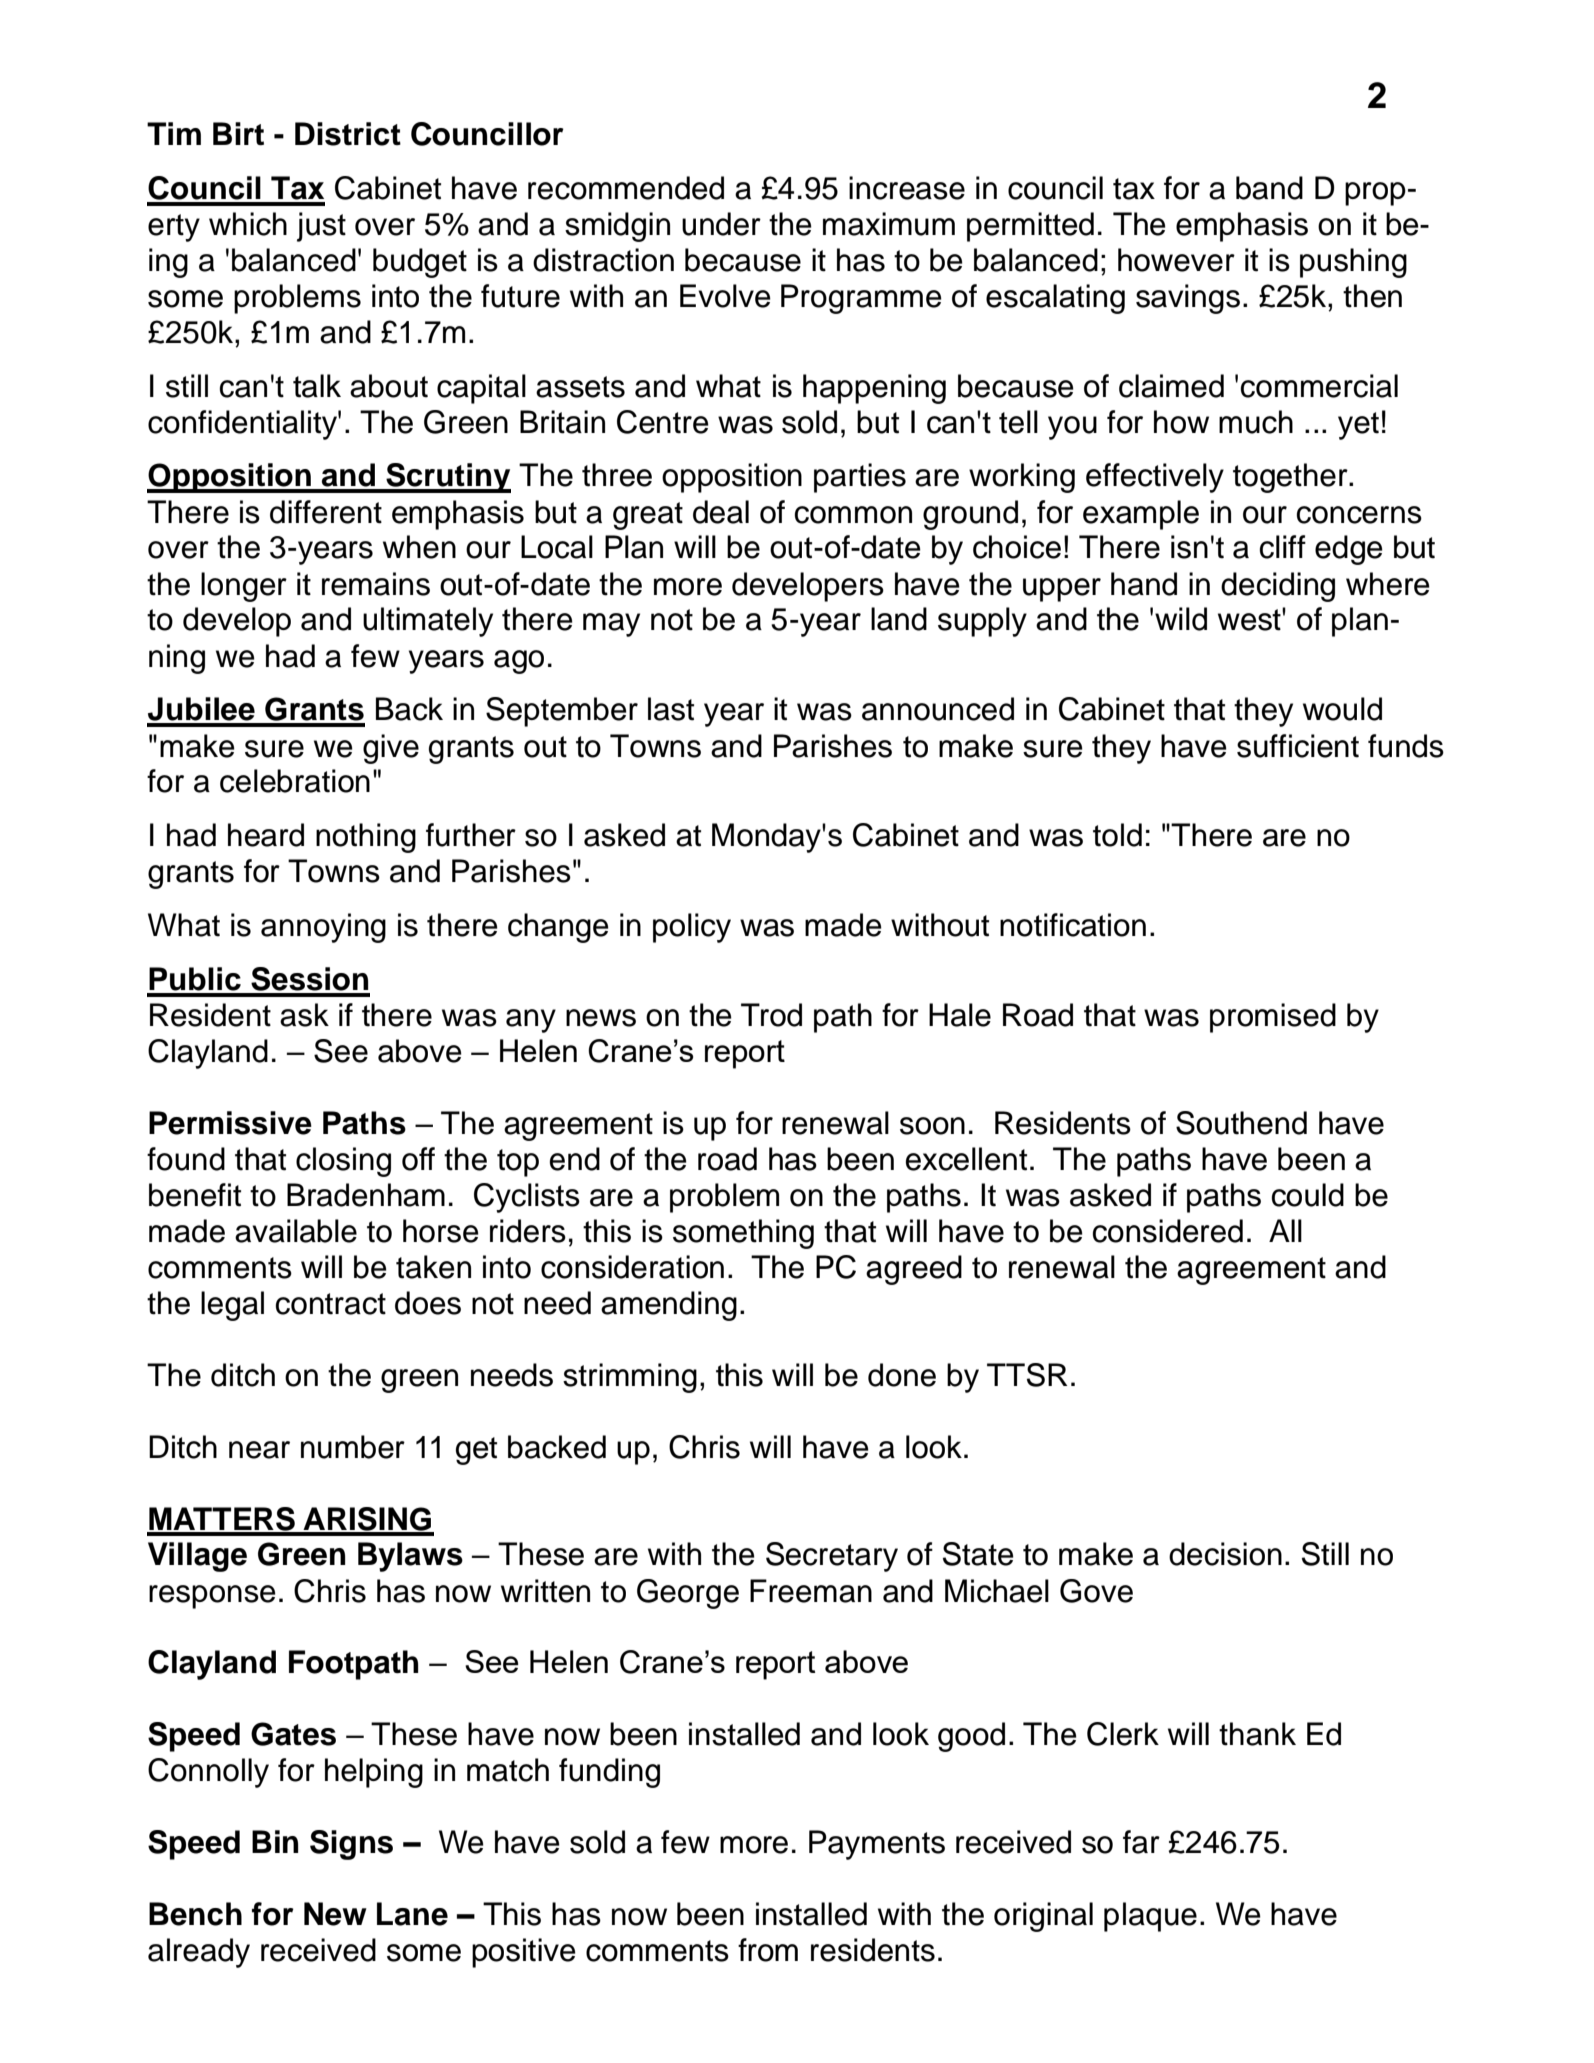 The width and height of the screenshot is (1594, 2063). I want to click on celebration, so click(295, 781).
